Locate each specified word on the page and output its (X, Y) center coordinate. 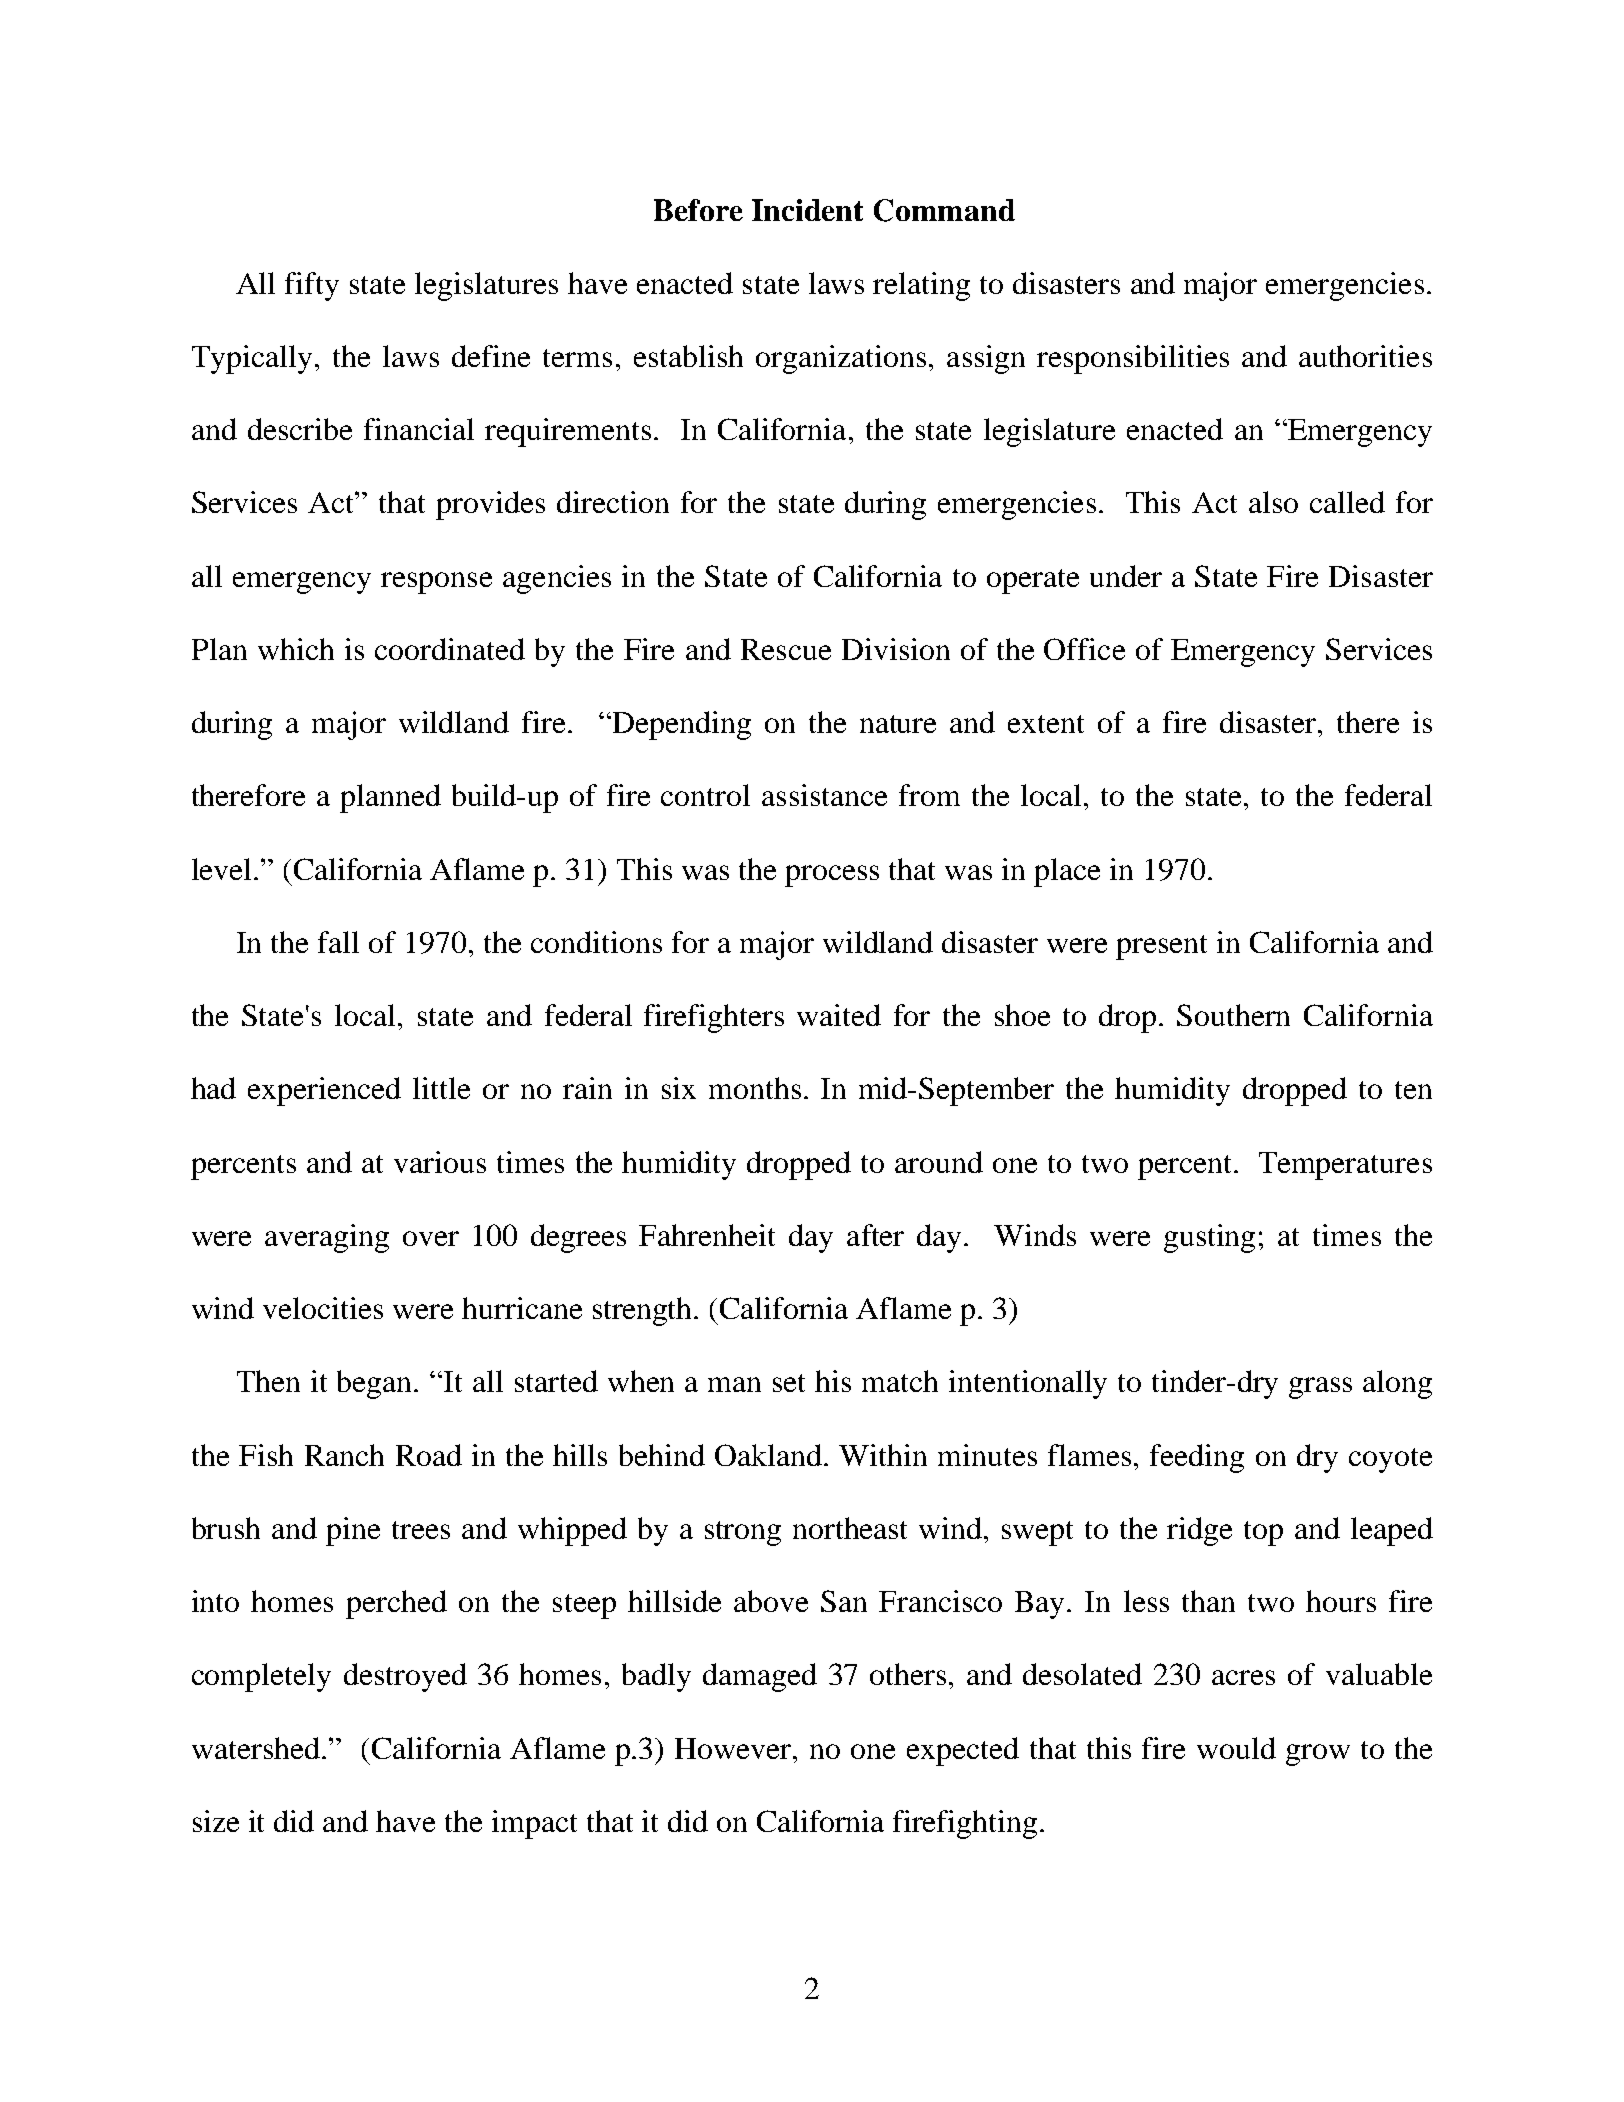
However (735, 1748)
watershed (256, 1748)
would (1236, 1748)
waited (839, 1015)
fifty (312, 286)
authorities (1365, 356)
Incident (807, 210)
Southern (1233, 1015)
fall (338, 942)
